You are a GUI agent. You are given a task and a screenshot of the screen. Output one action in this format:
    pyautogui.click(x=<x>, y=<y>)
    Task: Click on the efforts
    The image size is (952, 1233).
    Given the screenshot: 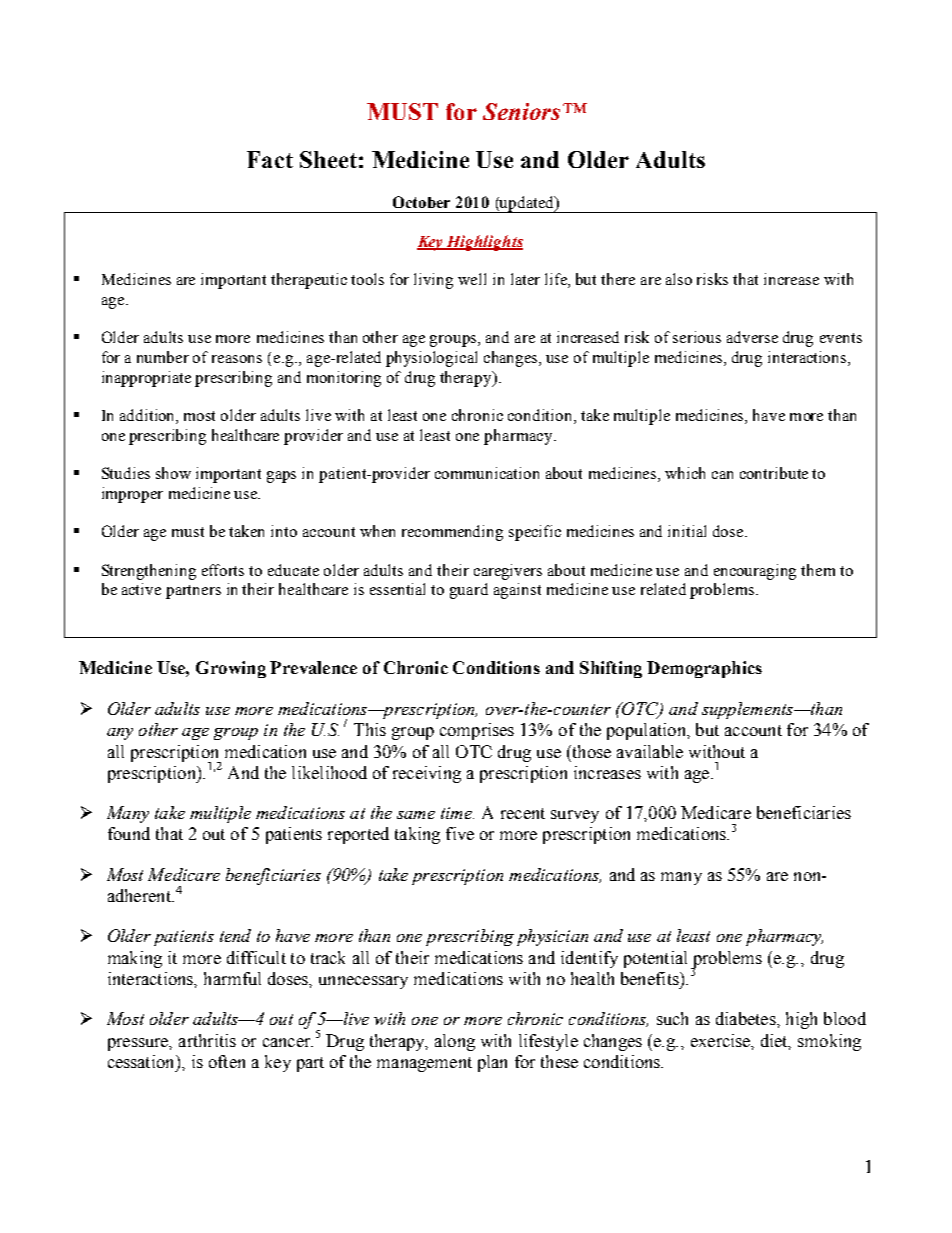 What is the action you would take?
    pyautogui.click(x=223, y=570)
